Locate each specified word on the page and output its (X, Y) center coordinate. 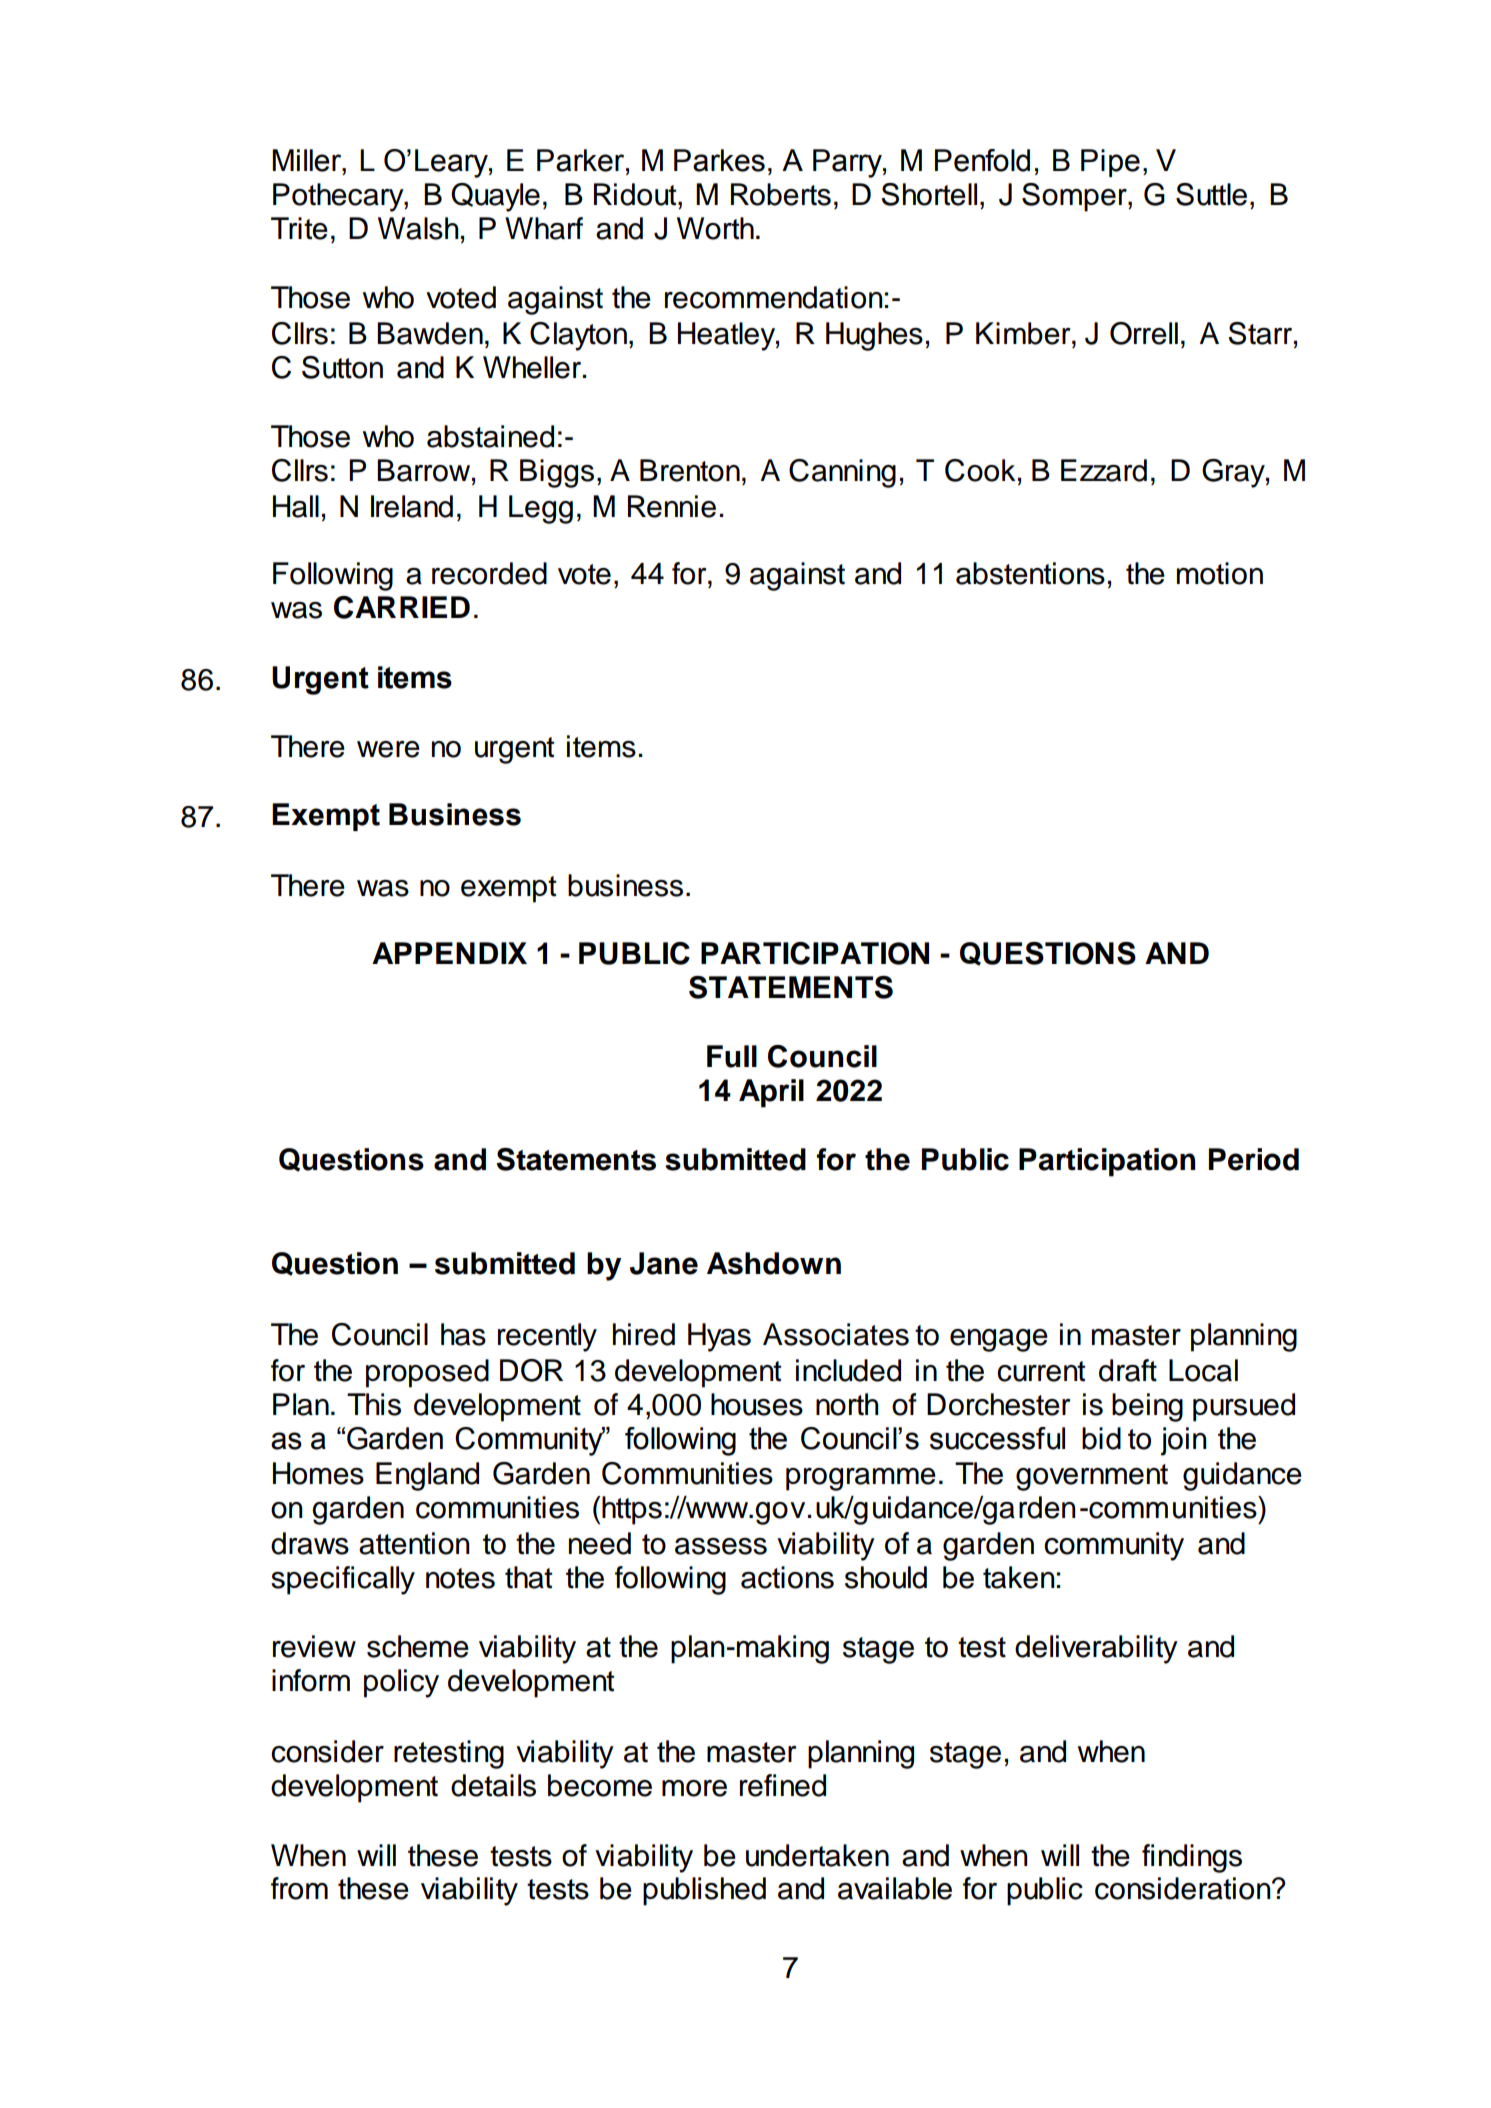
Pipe (1110, 163)
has (463, 1334)
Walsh (418, 228)
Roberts (781, 194)
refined (783, 1785)
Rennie (672, 506)
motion (1220, 573)
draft (1128, 1370)
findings (1192, 1858)
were (388, 749)
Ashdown (774, 1263)
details (493, 1785)
